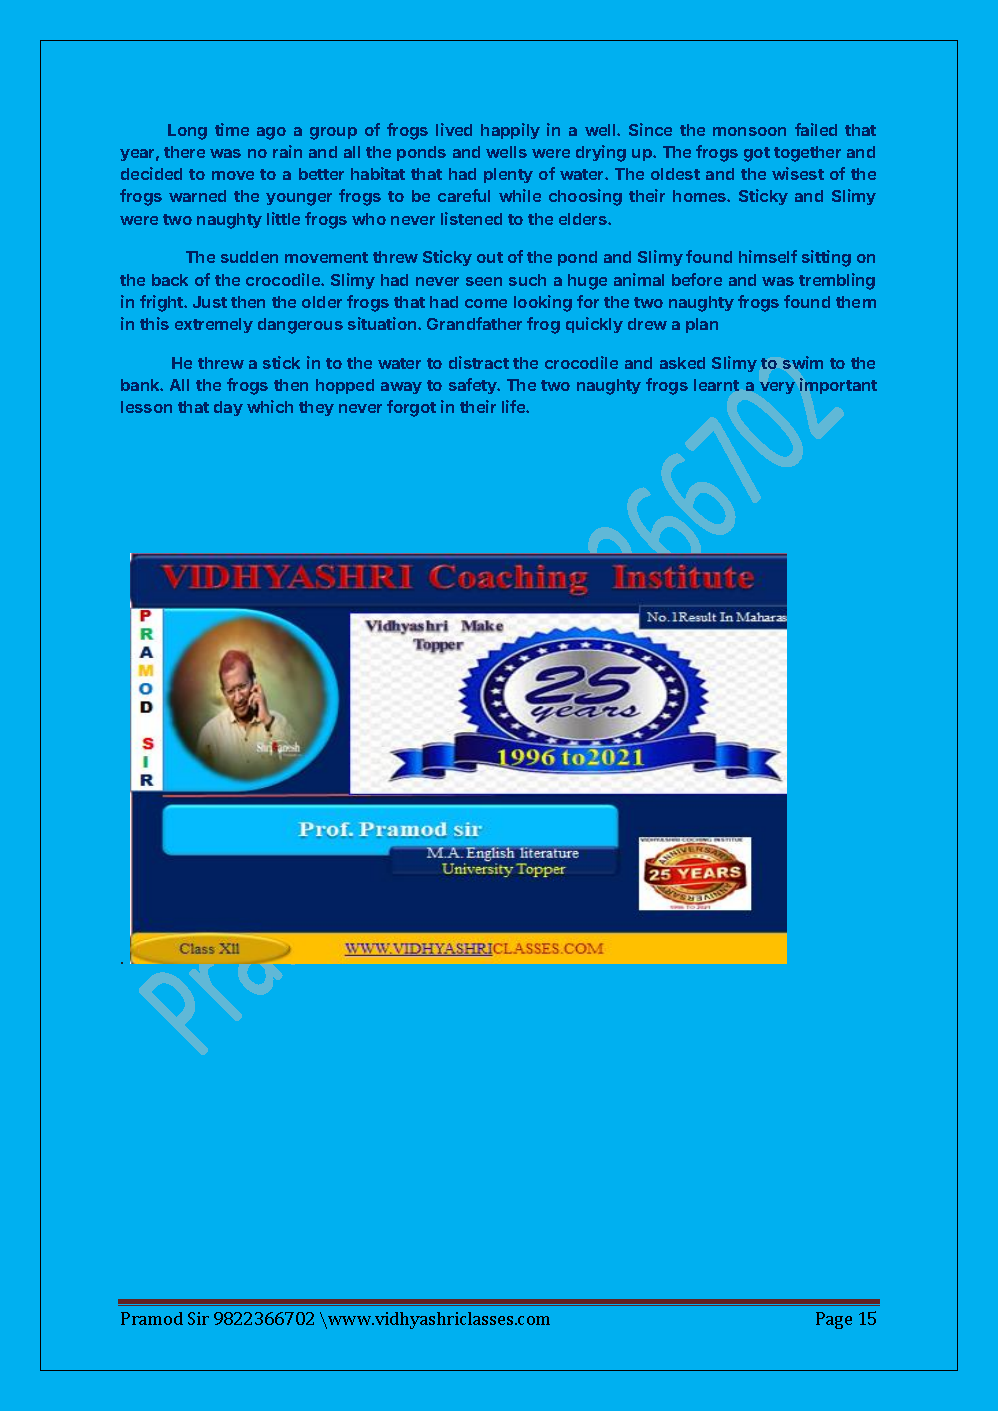  Describe the element at coordinates (508, 175) in the screenshot. I see `plenty` at that location.
